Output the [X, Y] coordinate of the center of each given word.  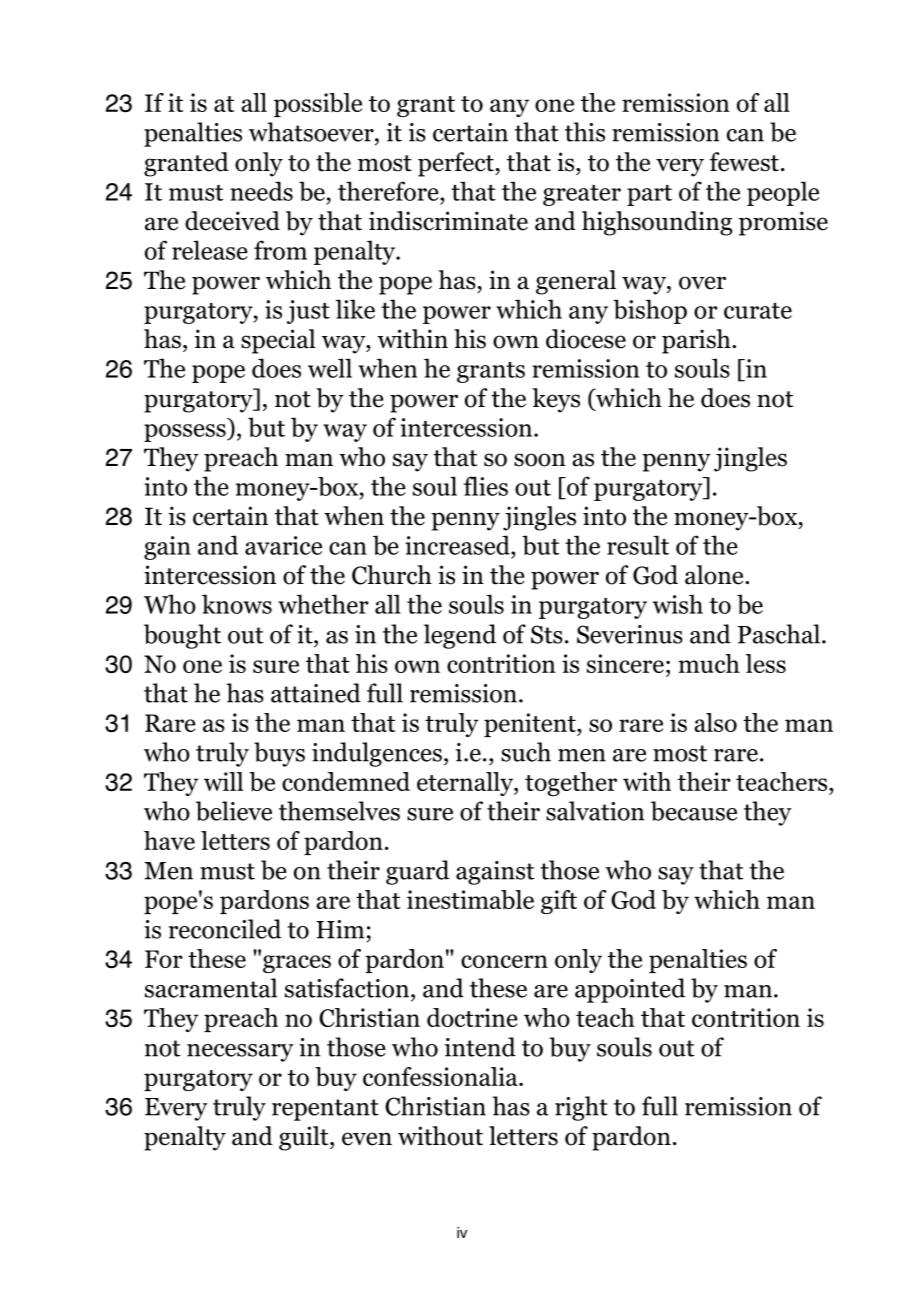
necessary [240, 1053]
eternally [466, 784]
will [223, 781]
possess [186, 433]
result [638, 545]
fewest [744, 162]
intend [480, 1047]
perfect [457, 164]
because [694, 811]
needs [261, 191]
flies [486, 486]
